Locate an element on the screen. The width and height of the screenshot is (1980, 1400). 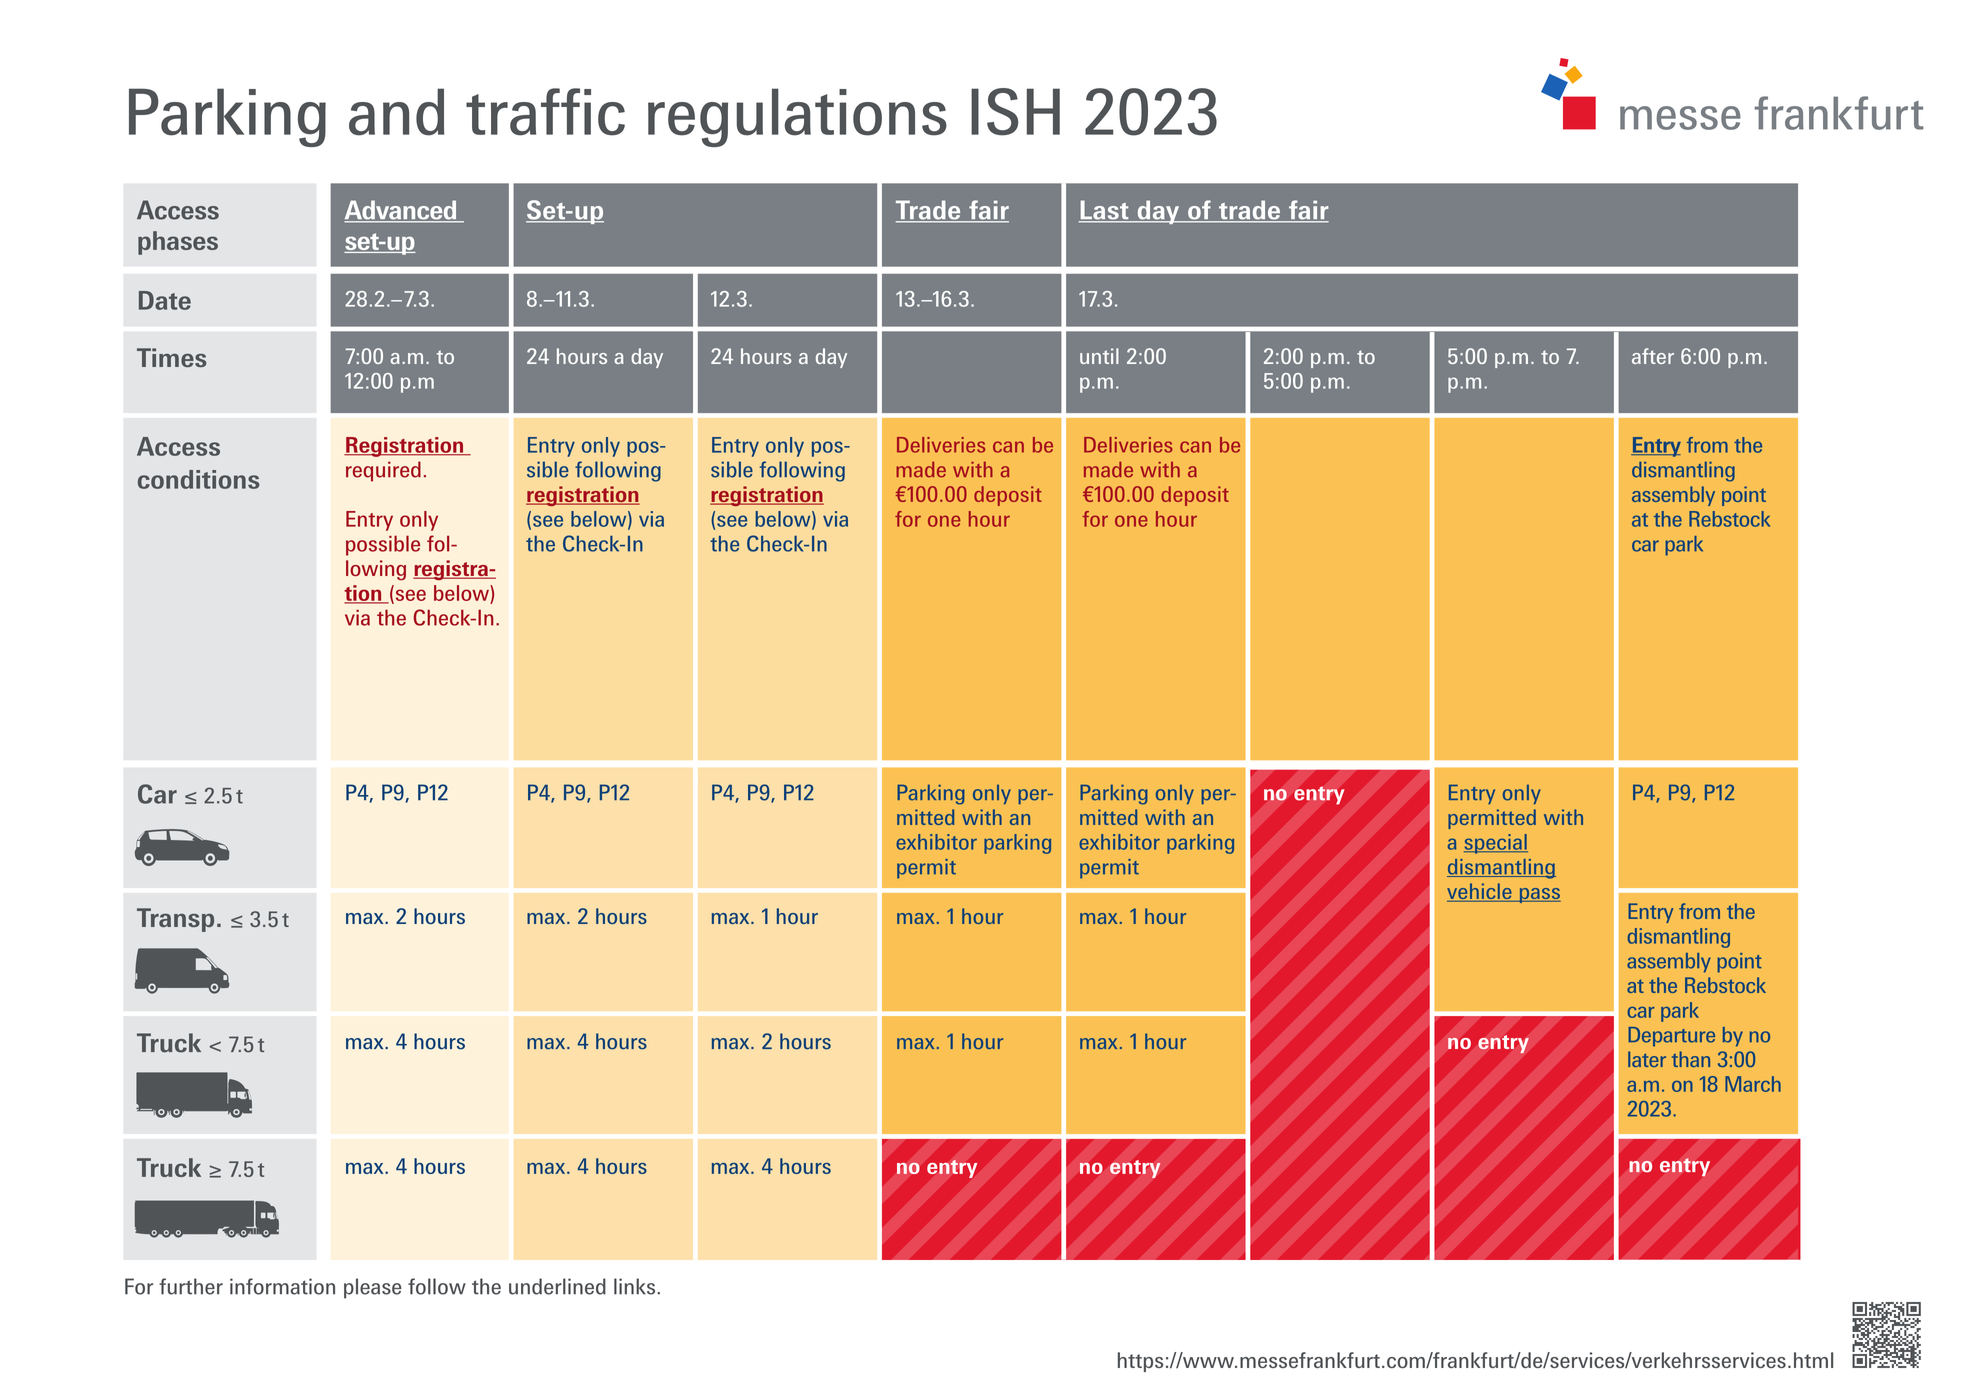
pass is located at coordinates (1539, 895).
